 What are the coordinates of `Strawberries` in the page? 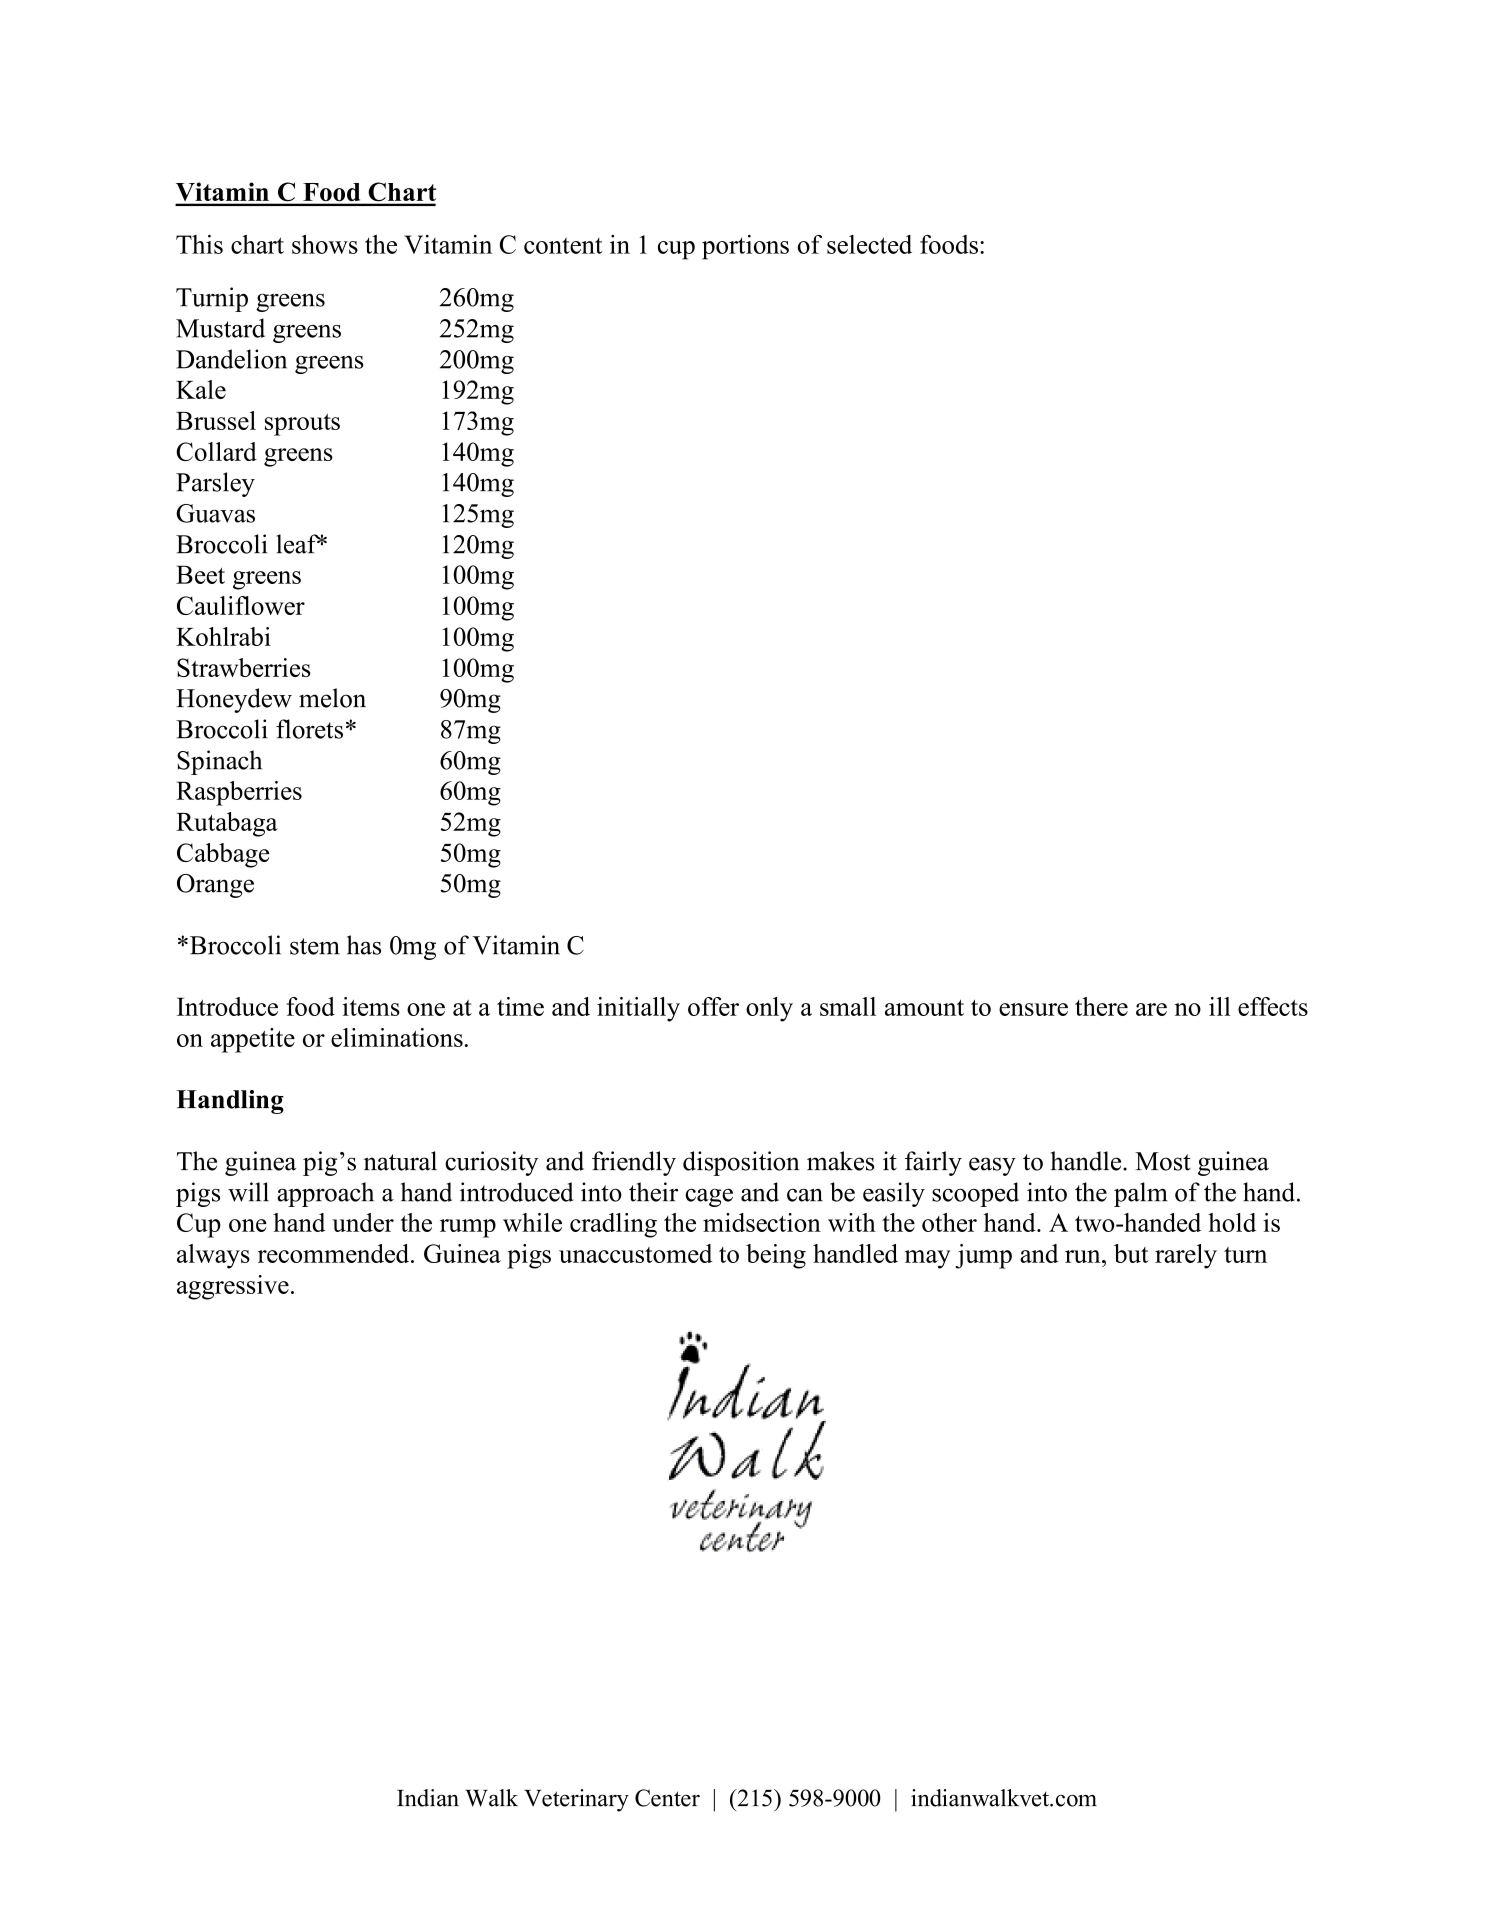 It's located at (244, 667).
